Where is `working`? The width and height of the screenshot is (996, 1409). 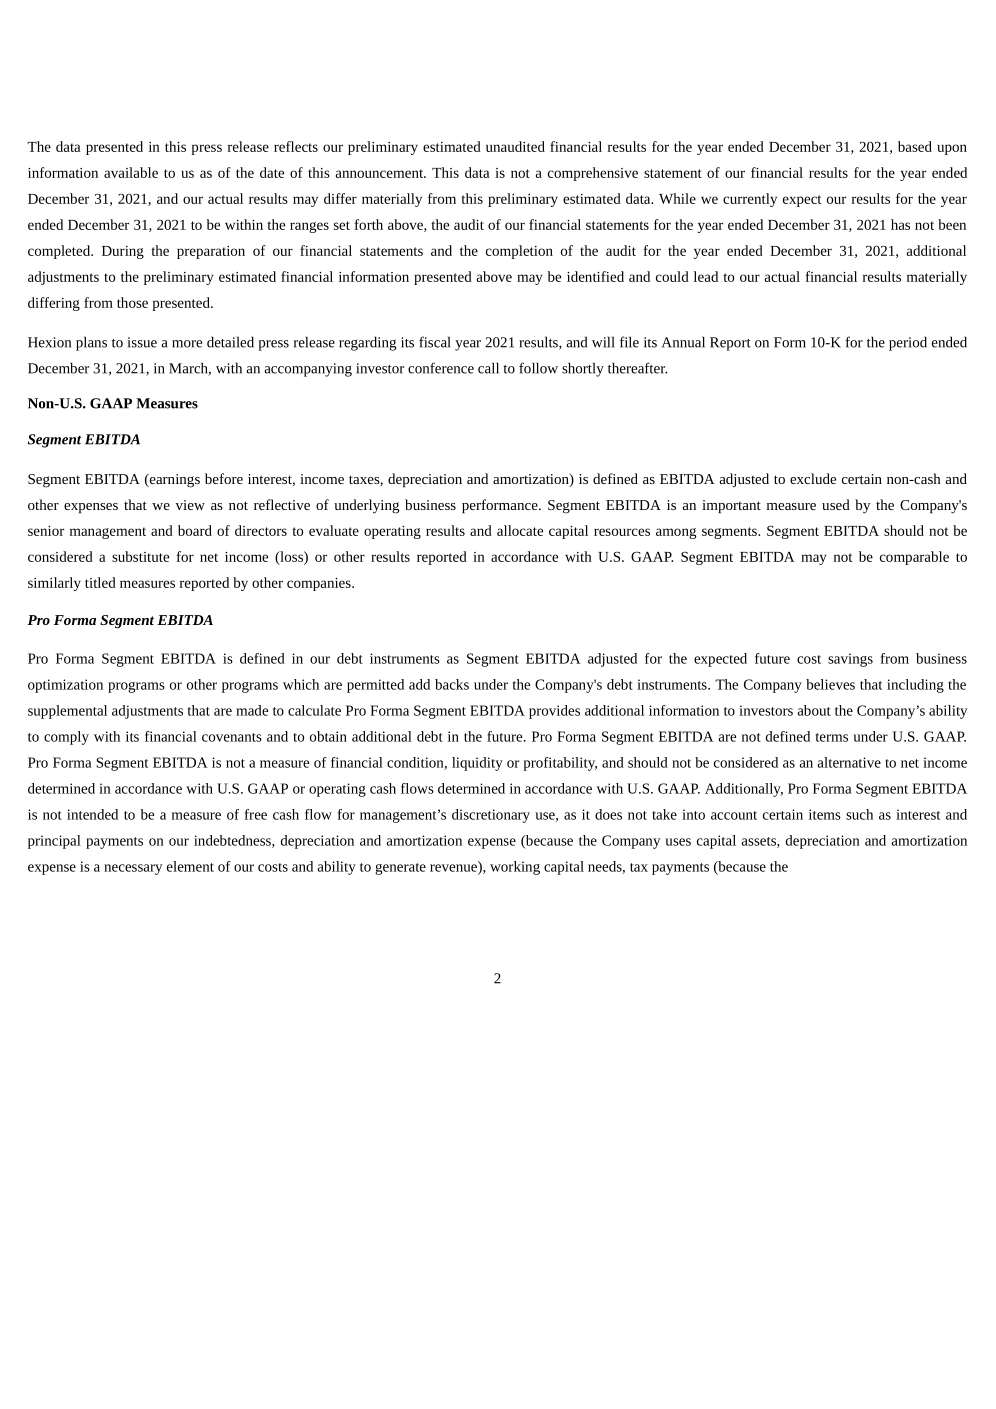 working is located at coordinates (515, 868).
